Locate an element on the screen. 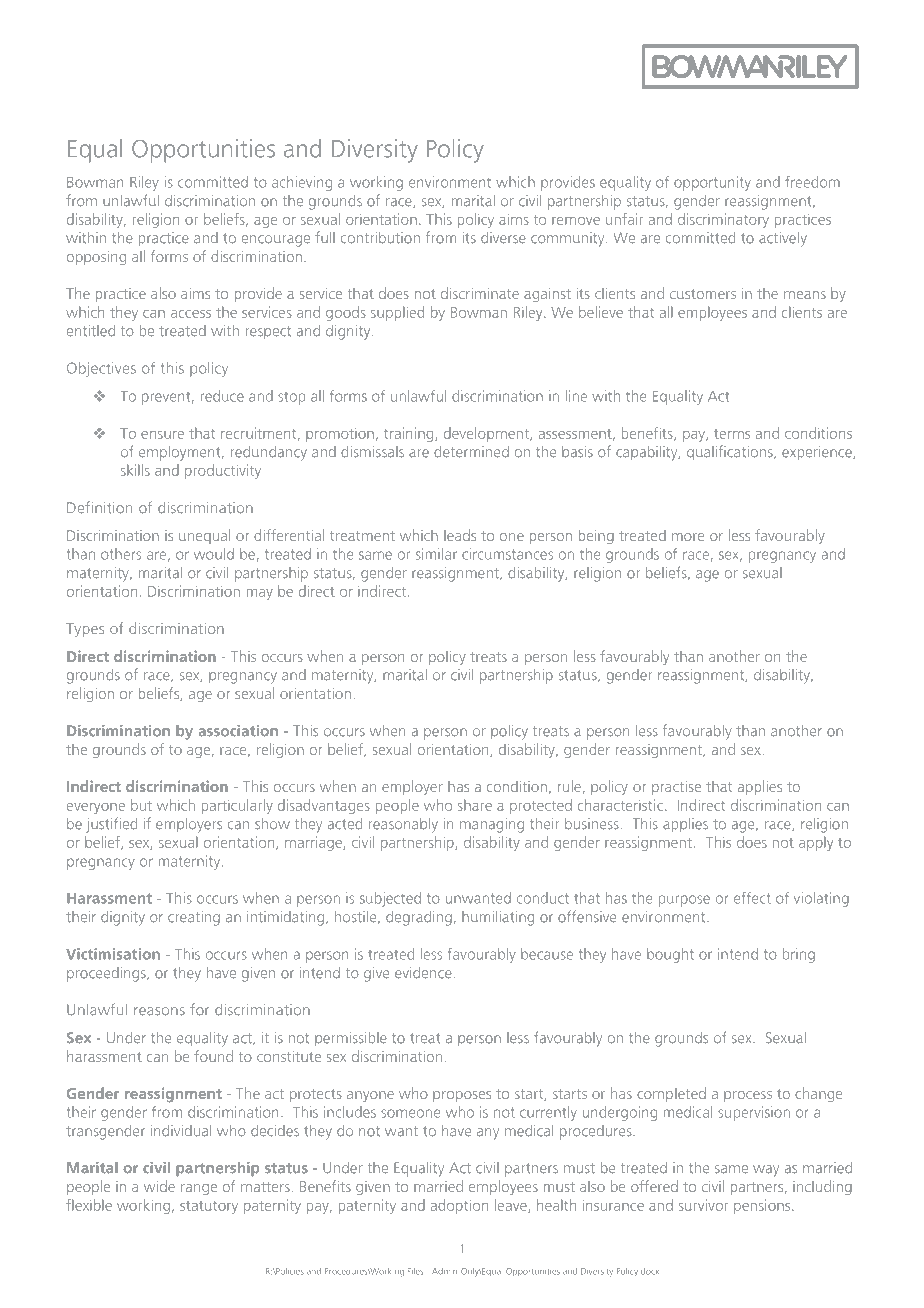 This screenshot has width=924, height=1308. opposing is located at coordinates (96, 258).
